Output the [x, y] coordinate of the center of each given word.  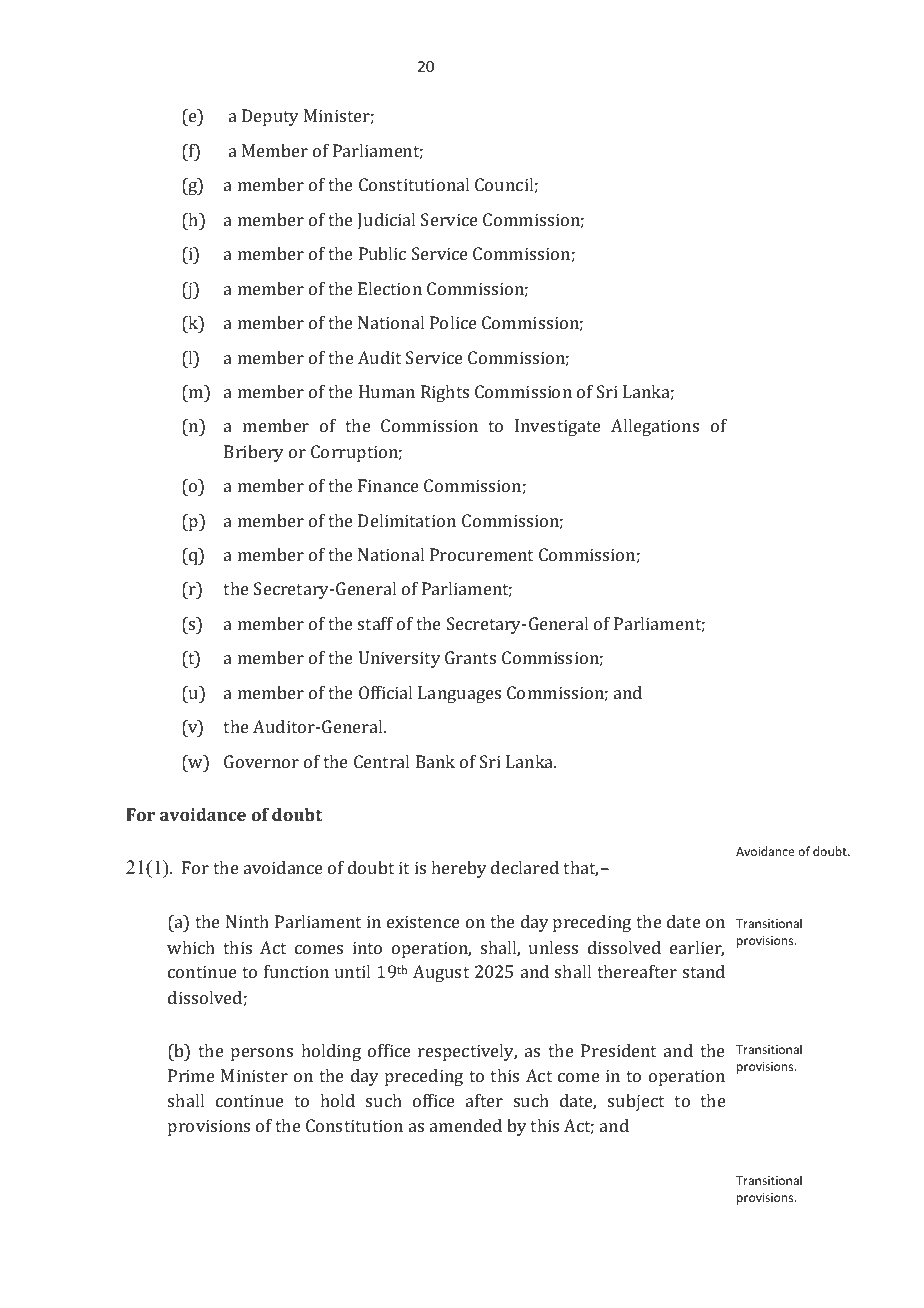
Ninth [247, 921]
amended [466, 1125]
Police [453, 322]
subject [636, 1102]
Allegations [655, 427]
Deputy [270, 117]
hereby [459, 869]
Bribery [254, 453]
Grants [470, 657]
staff [375, 623]
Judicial [386, 221]
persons [262, 1054]
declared [525, 867]
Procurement [481, 554]
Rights [445, 393]
